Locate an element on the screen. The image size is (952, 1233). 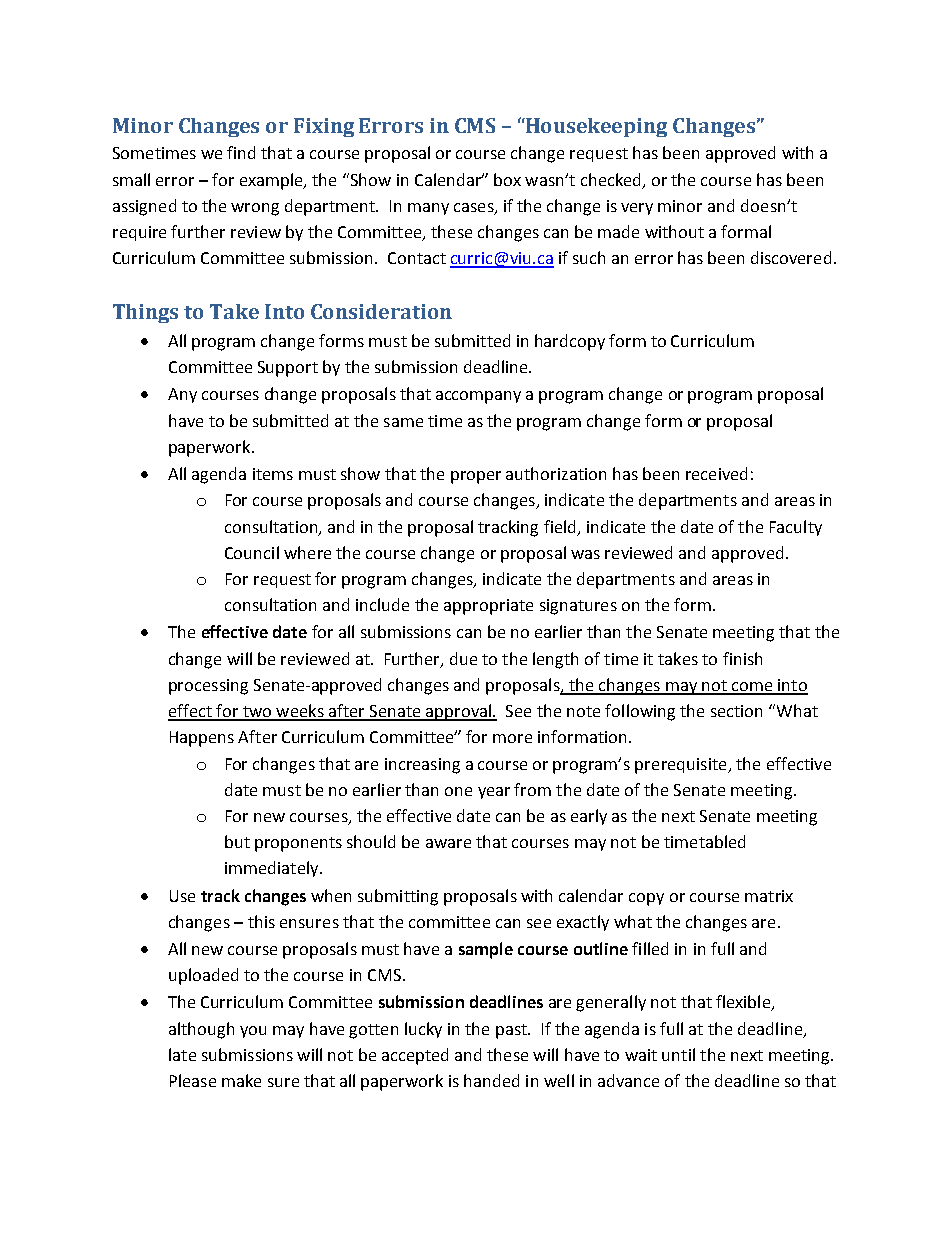
Council is located at coordinates (252, 552).
